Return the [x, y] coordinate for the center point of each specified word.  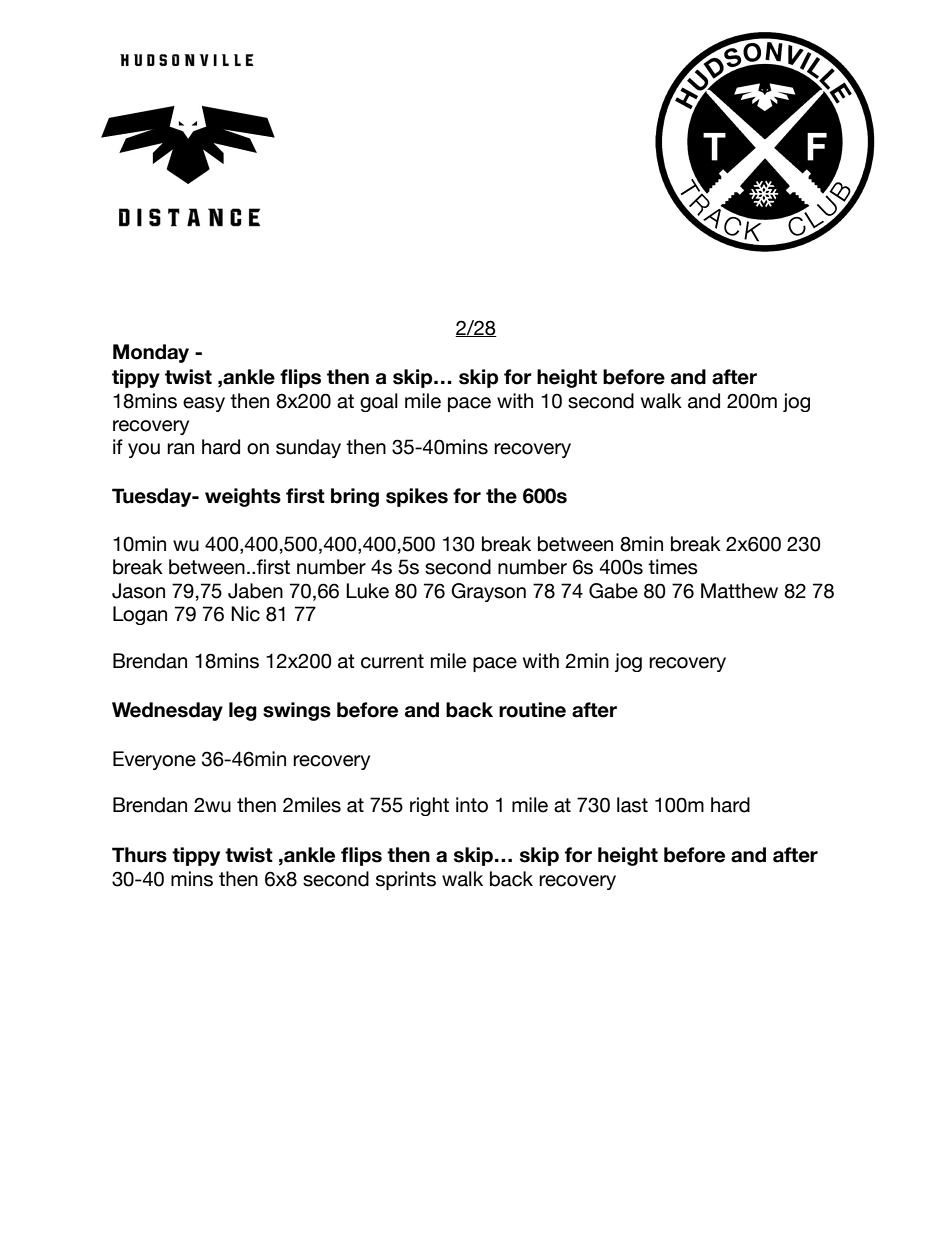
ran [180, 449]
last [632, 805]
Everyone [154, 760]
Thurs [139, 855]
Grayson [488, 592]
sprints [406, 880]
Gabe [613, 591]
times [673, 567]
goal [379, 402]
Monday [151, 353]
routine [532, 710]
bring [355, 497]
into [472, 805]
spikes [417, 497]
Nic [245, 614]
